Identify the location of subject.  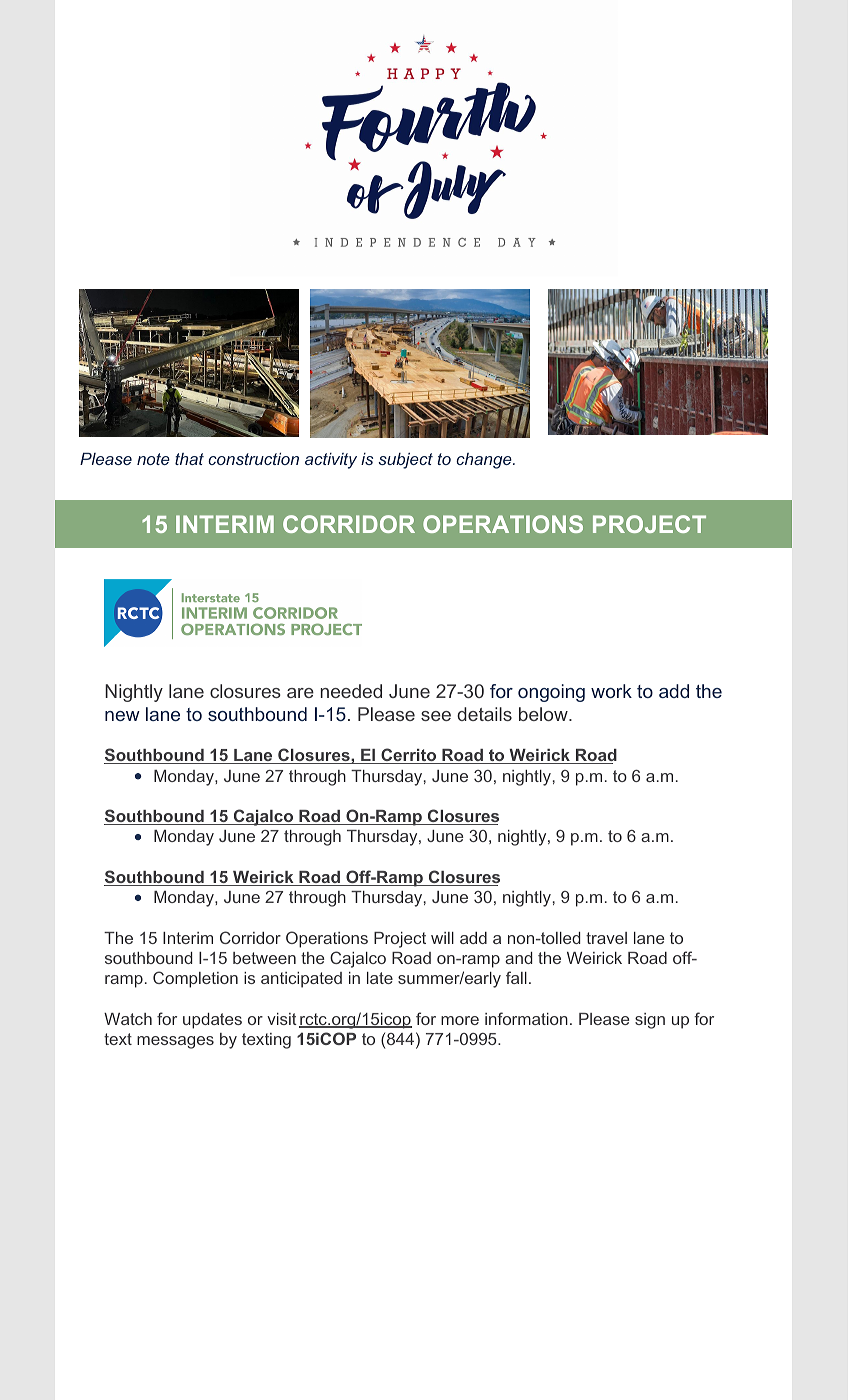
(405, 461).
